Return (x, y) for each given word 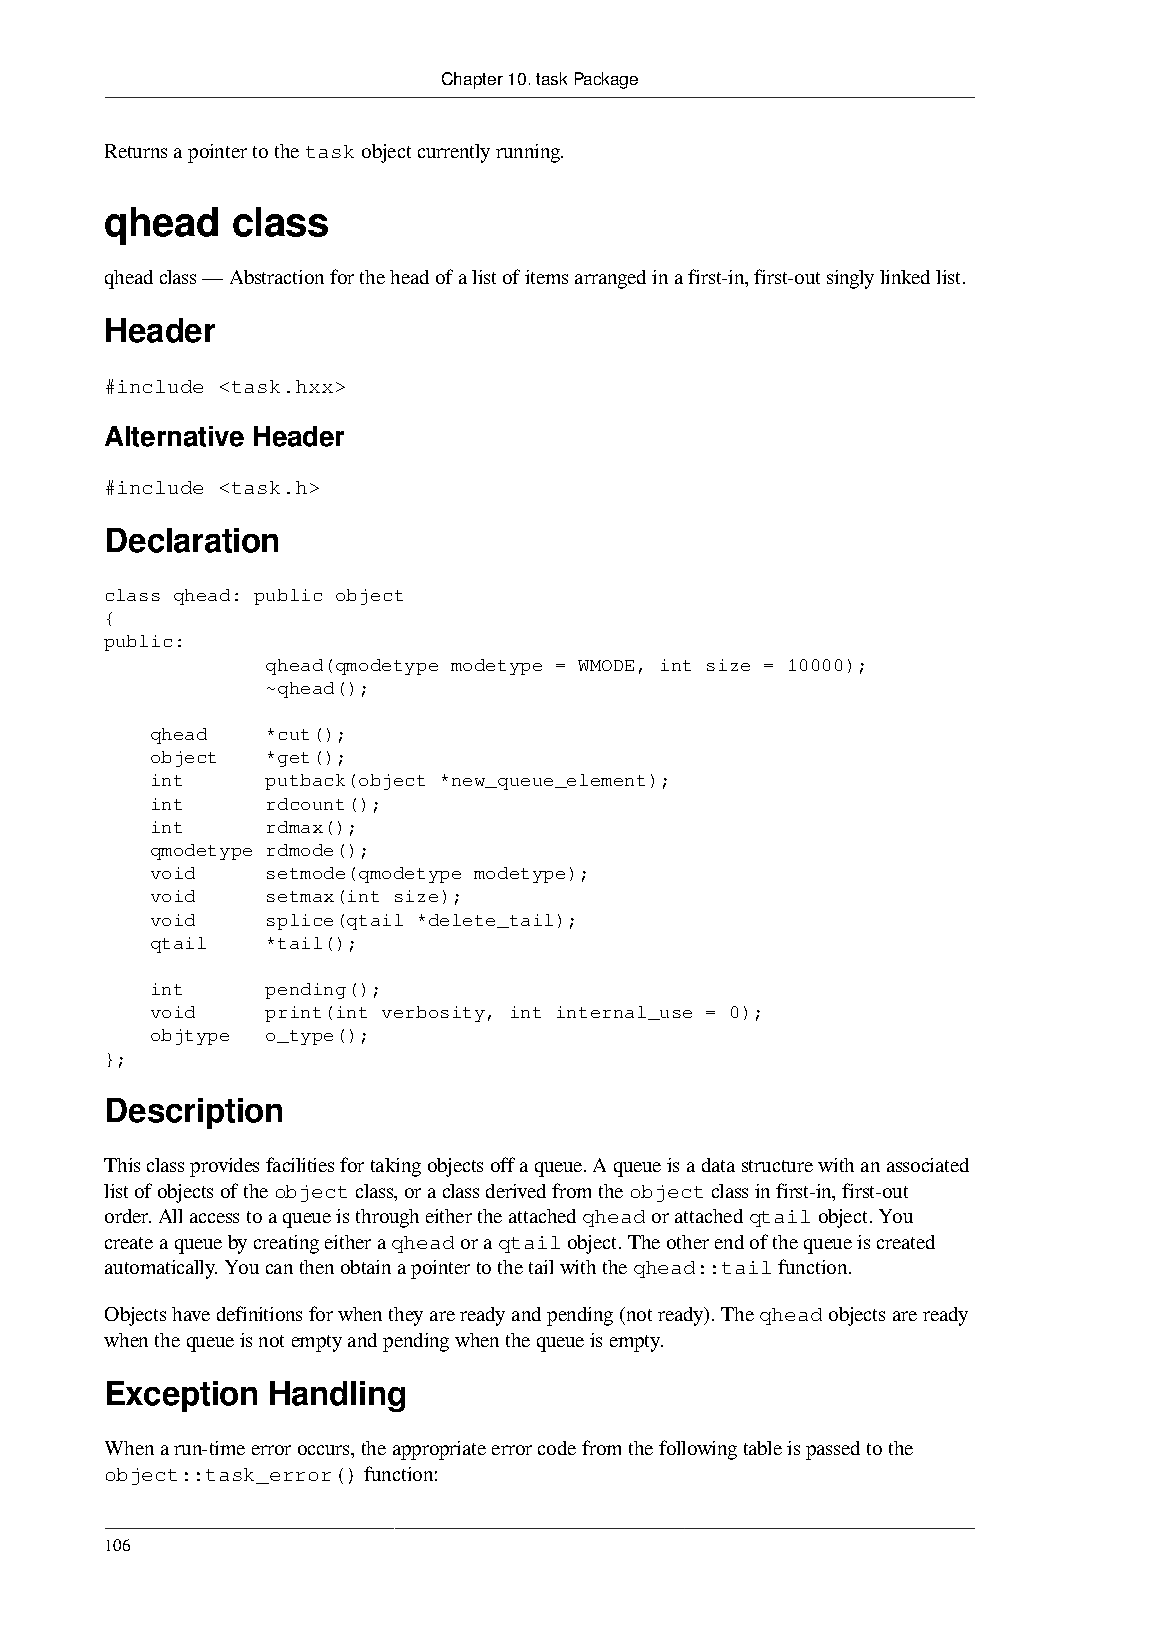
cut (294, 734)
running (529, 153)
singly (850, 279)
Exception (182, 1396)
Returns (136, 151)
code (557, 1448)
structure (777, 1166)
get (293, 759)
